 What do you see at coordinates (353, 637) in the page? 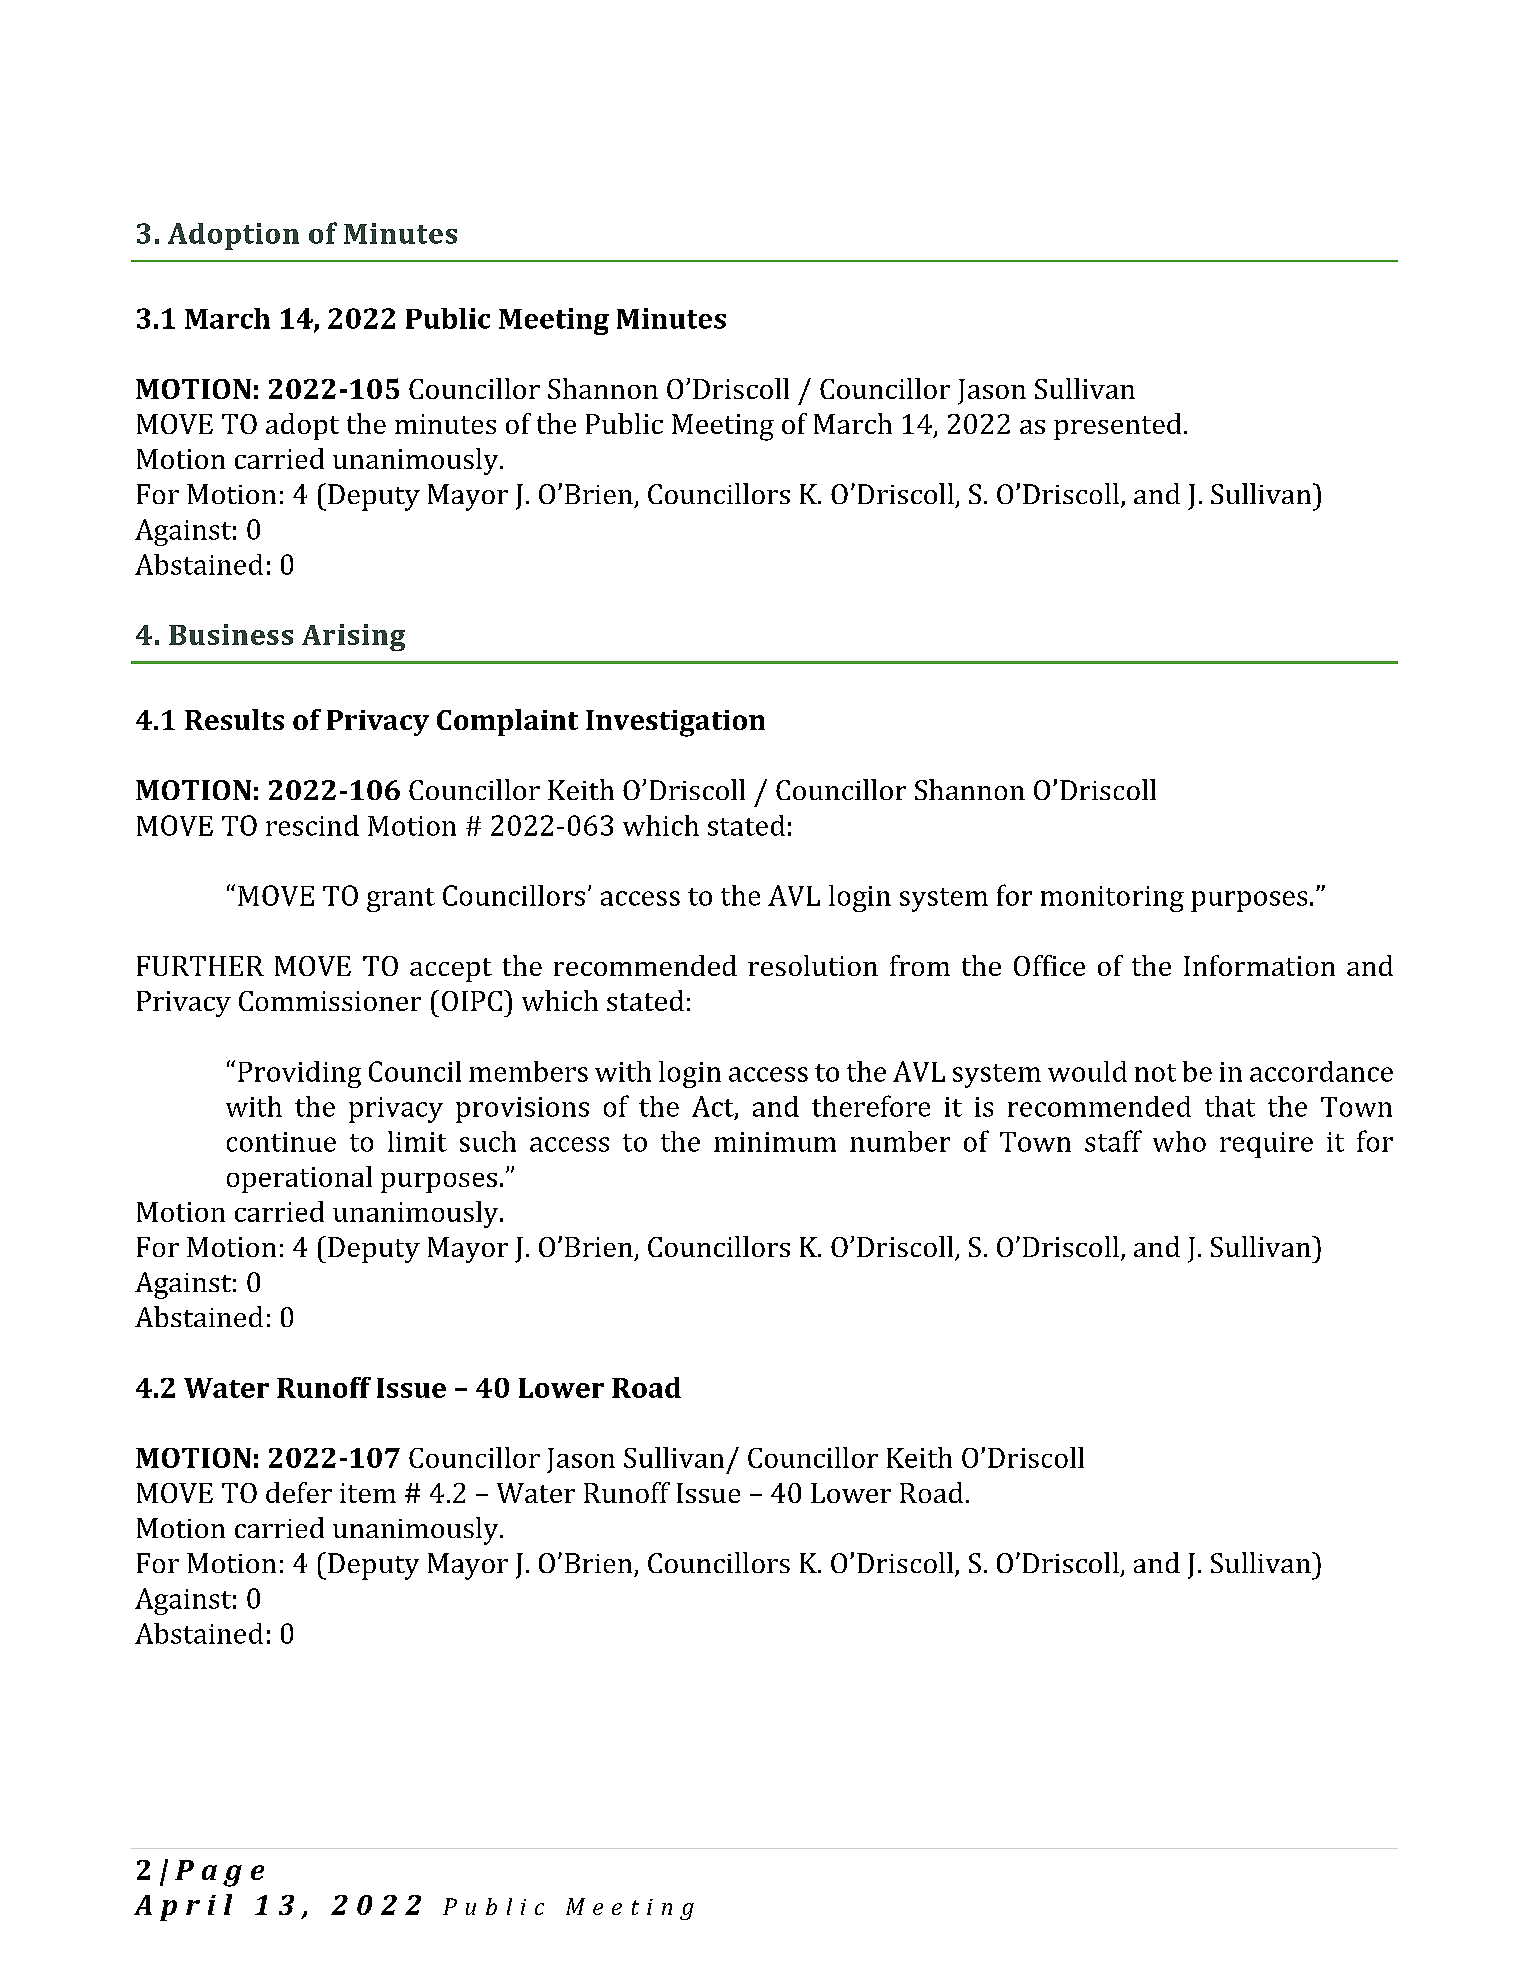
I see `Arising` at bounding box center [353, 637].
